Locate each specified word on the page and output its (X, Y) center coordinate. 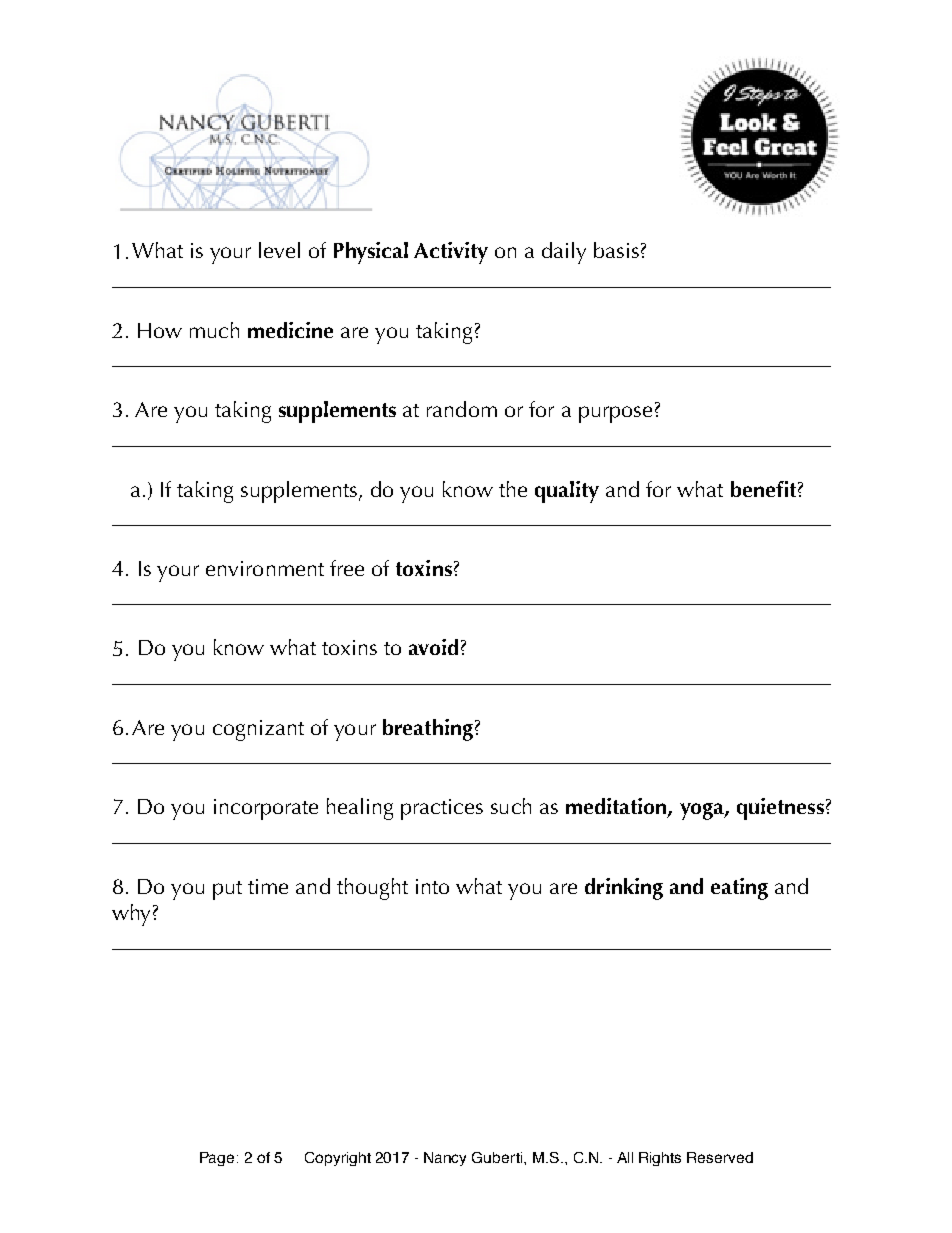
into (432, 886)
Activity (451, 253)
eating (739, 889)
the (513, 489)
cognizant (258, 730)
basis (616, 250)
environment (265, 568)
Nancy (445, 1159)
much (214, 330)
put (227, 890)
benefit (763, 489)
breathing (428, 730)
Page (217, 1159)
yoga (703, 811)
